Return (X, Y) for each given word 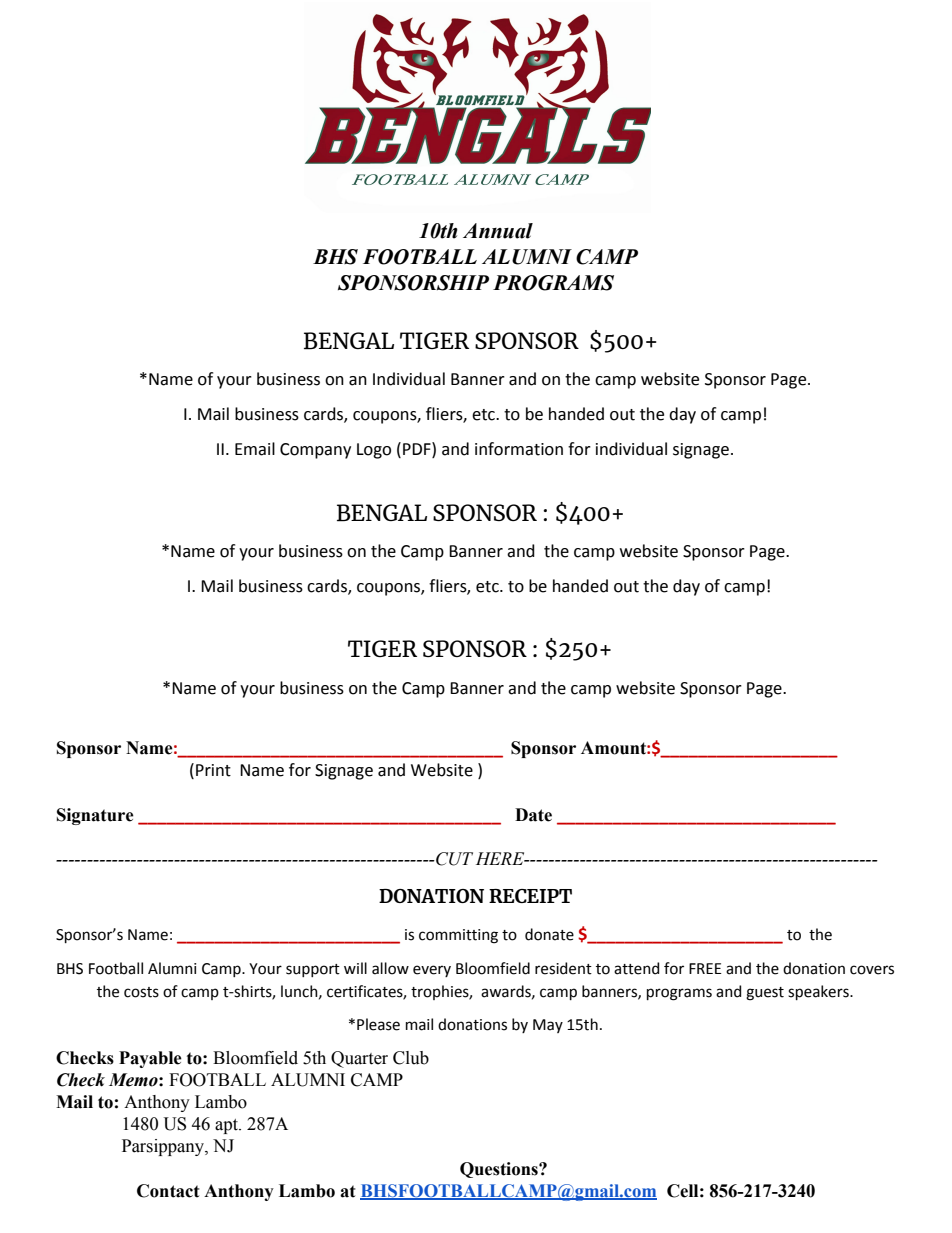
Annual (498, 231)
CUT (453, 859)
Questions (500, 1170)
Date (533, 815)
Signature (95, 816)
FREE (705, 968)
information (519, 449)
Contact (168, 1191)
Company (315, 451)
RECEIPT (530, 896)
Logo (374, 451)
